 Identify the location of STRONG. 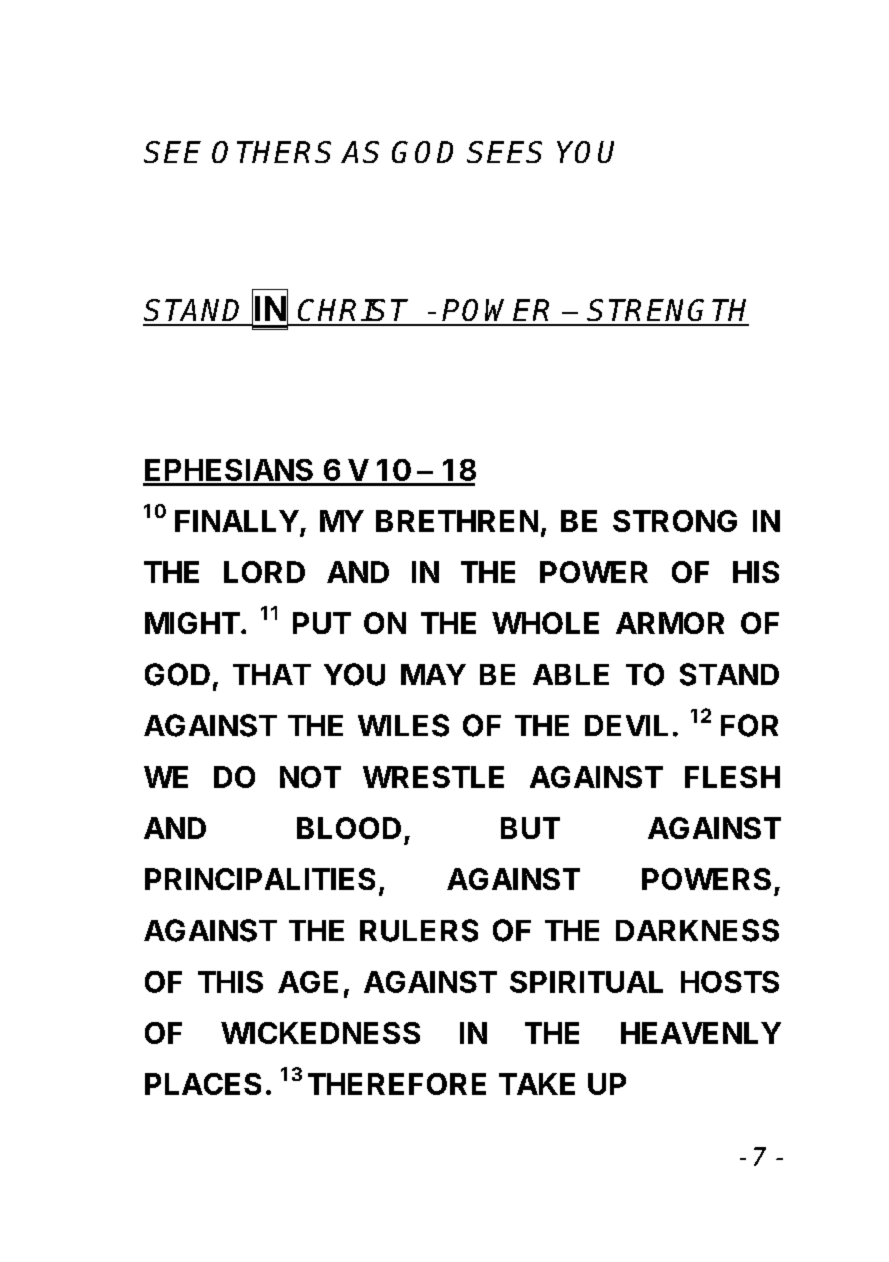
(675, 521).
